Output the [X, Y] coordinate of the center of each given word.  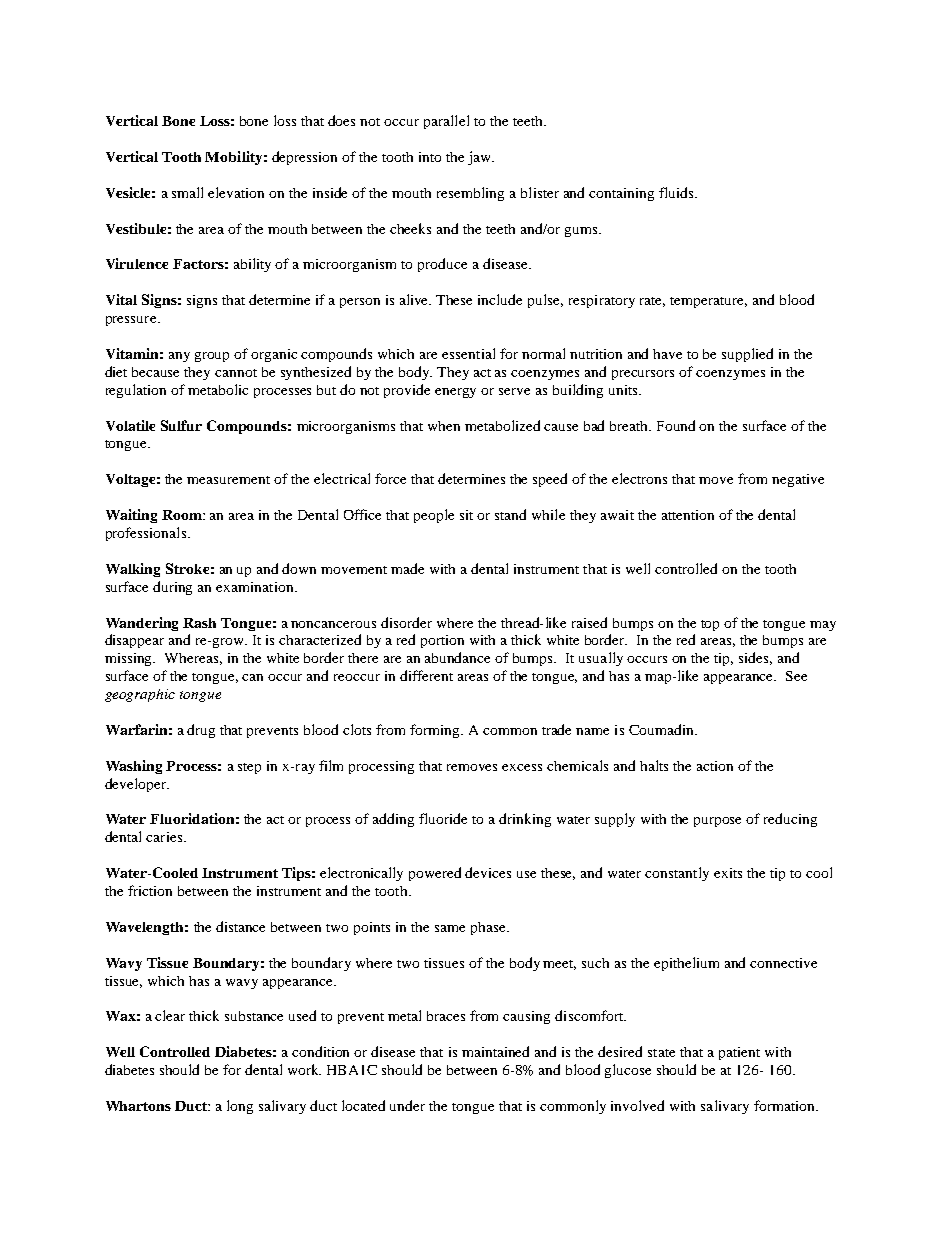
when [444, 426]
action [715, 766]
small [187, 192]
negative [798, 480]
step [249, 768]
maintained [495, 1051]
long [240, 1107]
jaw [480, 158]
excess [522, 767]
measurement [228, 480]
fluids [677, 192]
